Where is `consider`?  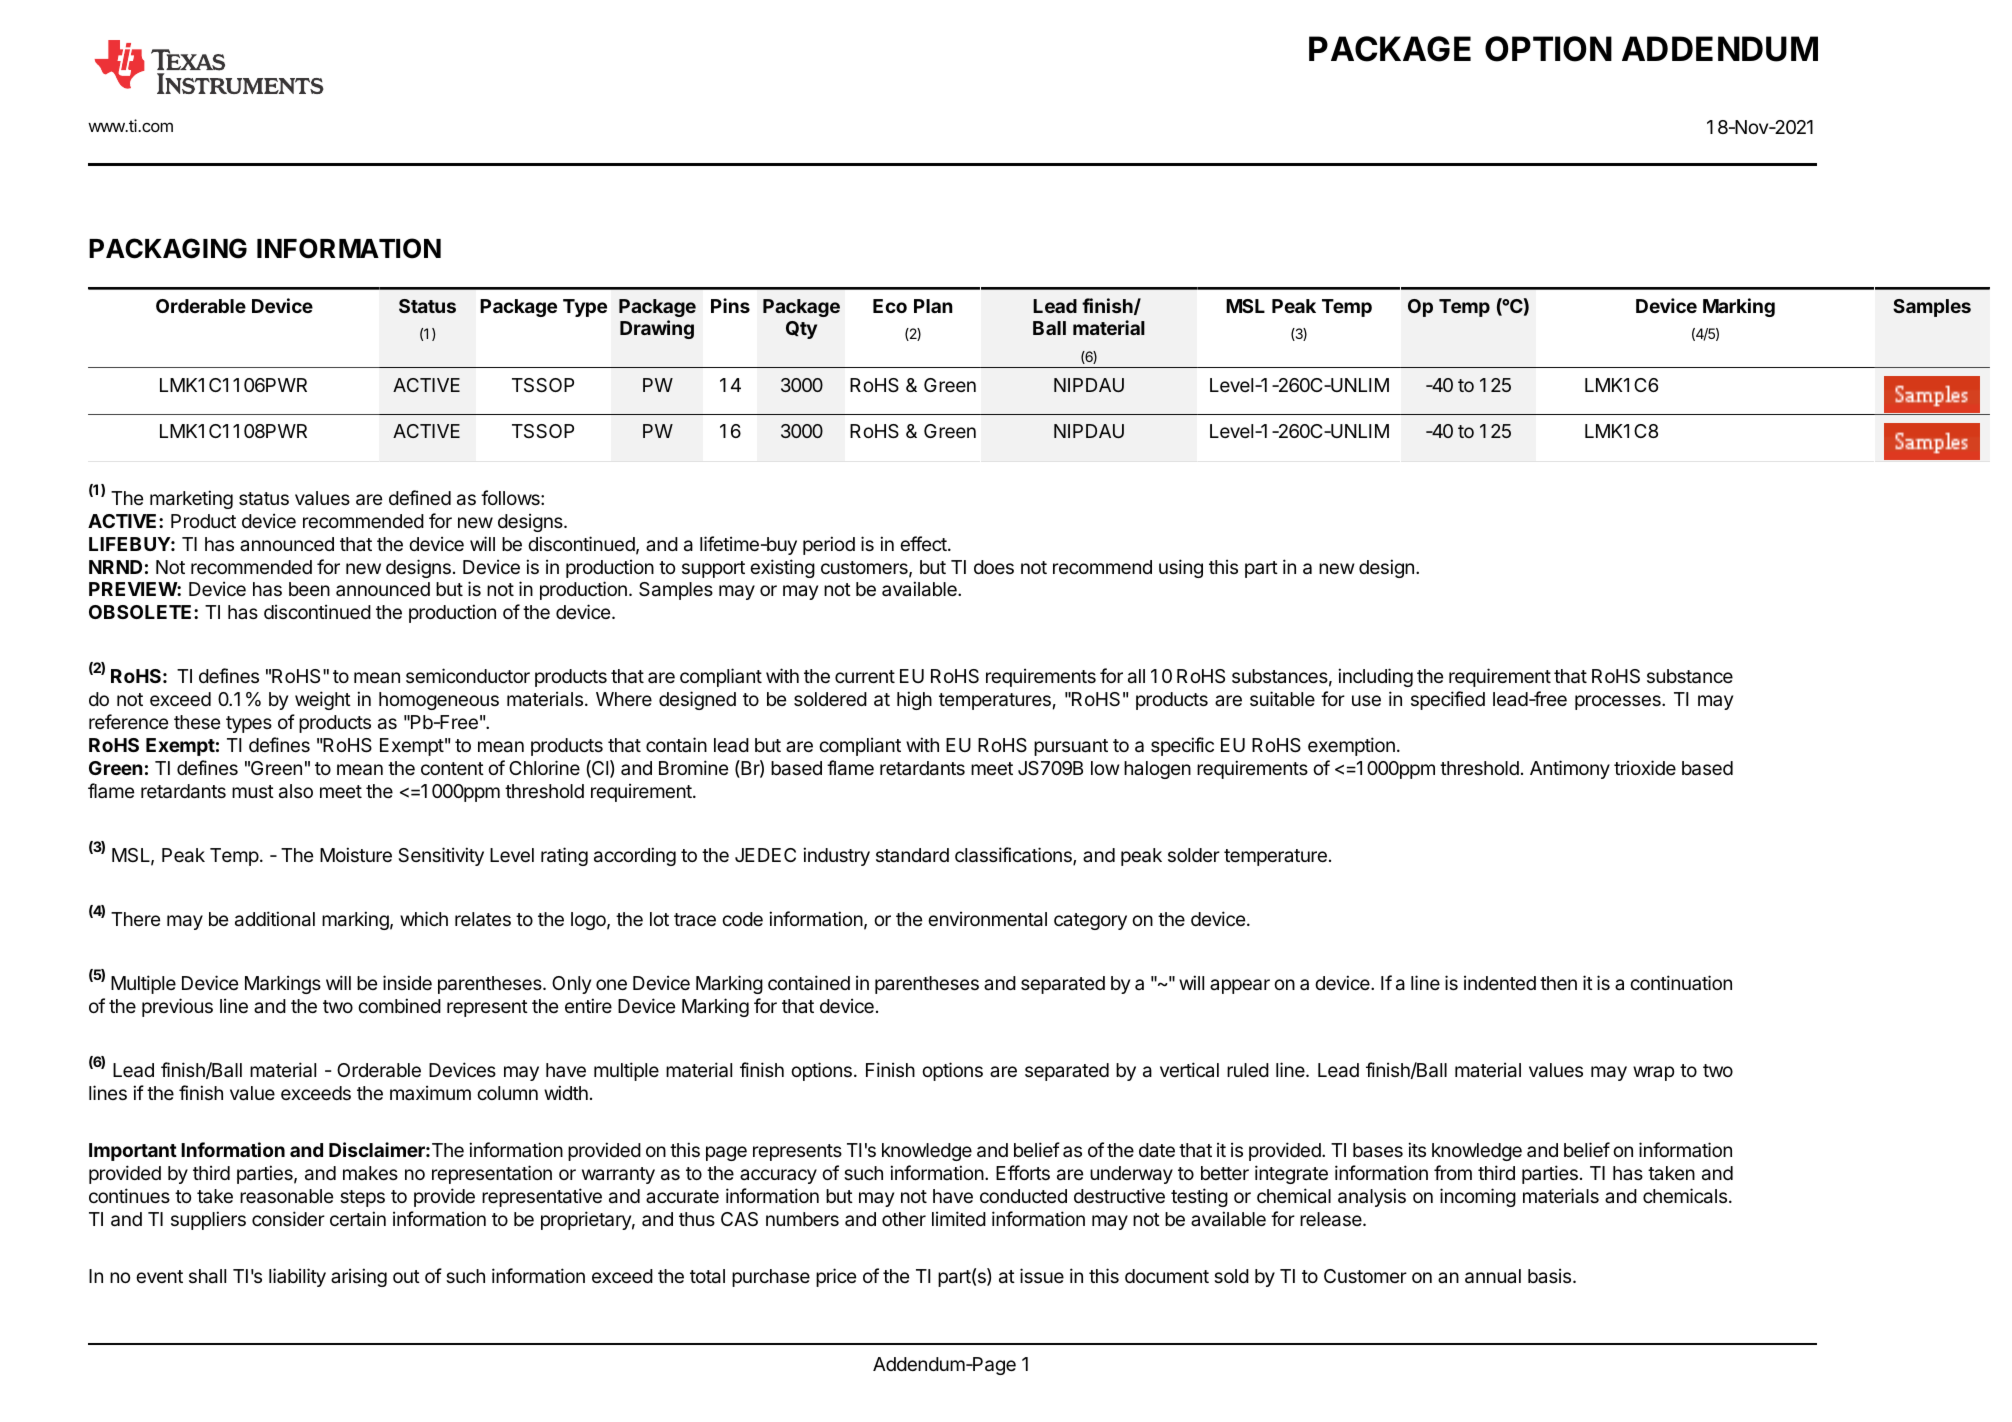
consider is located at coordinates (288, 1218).
